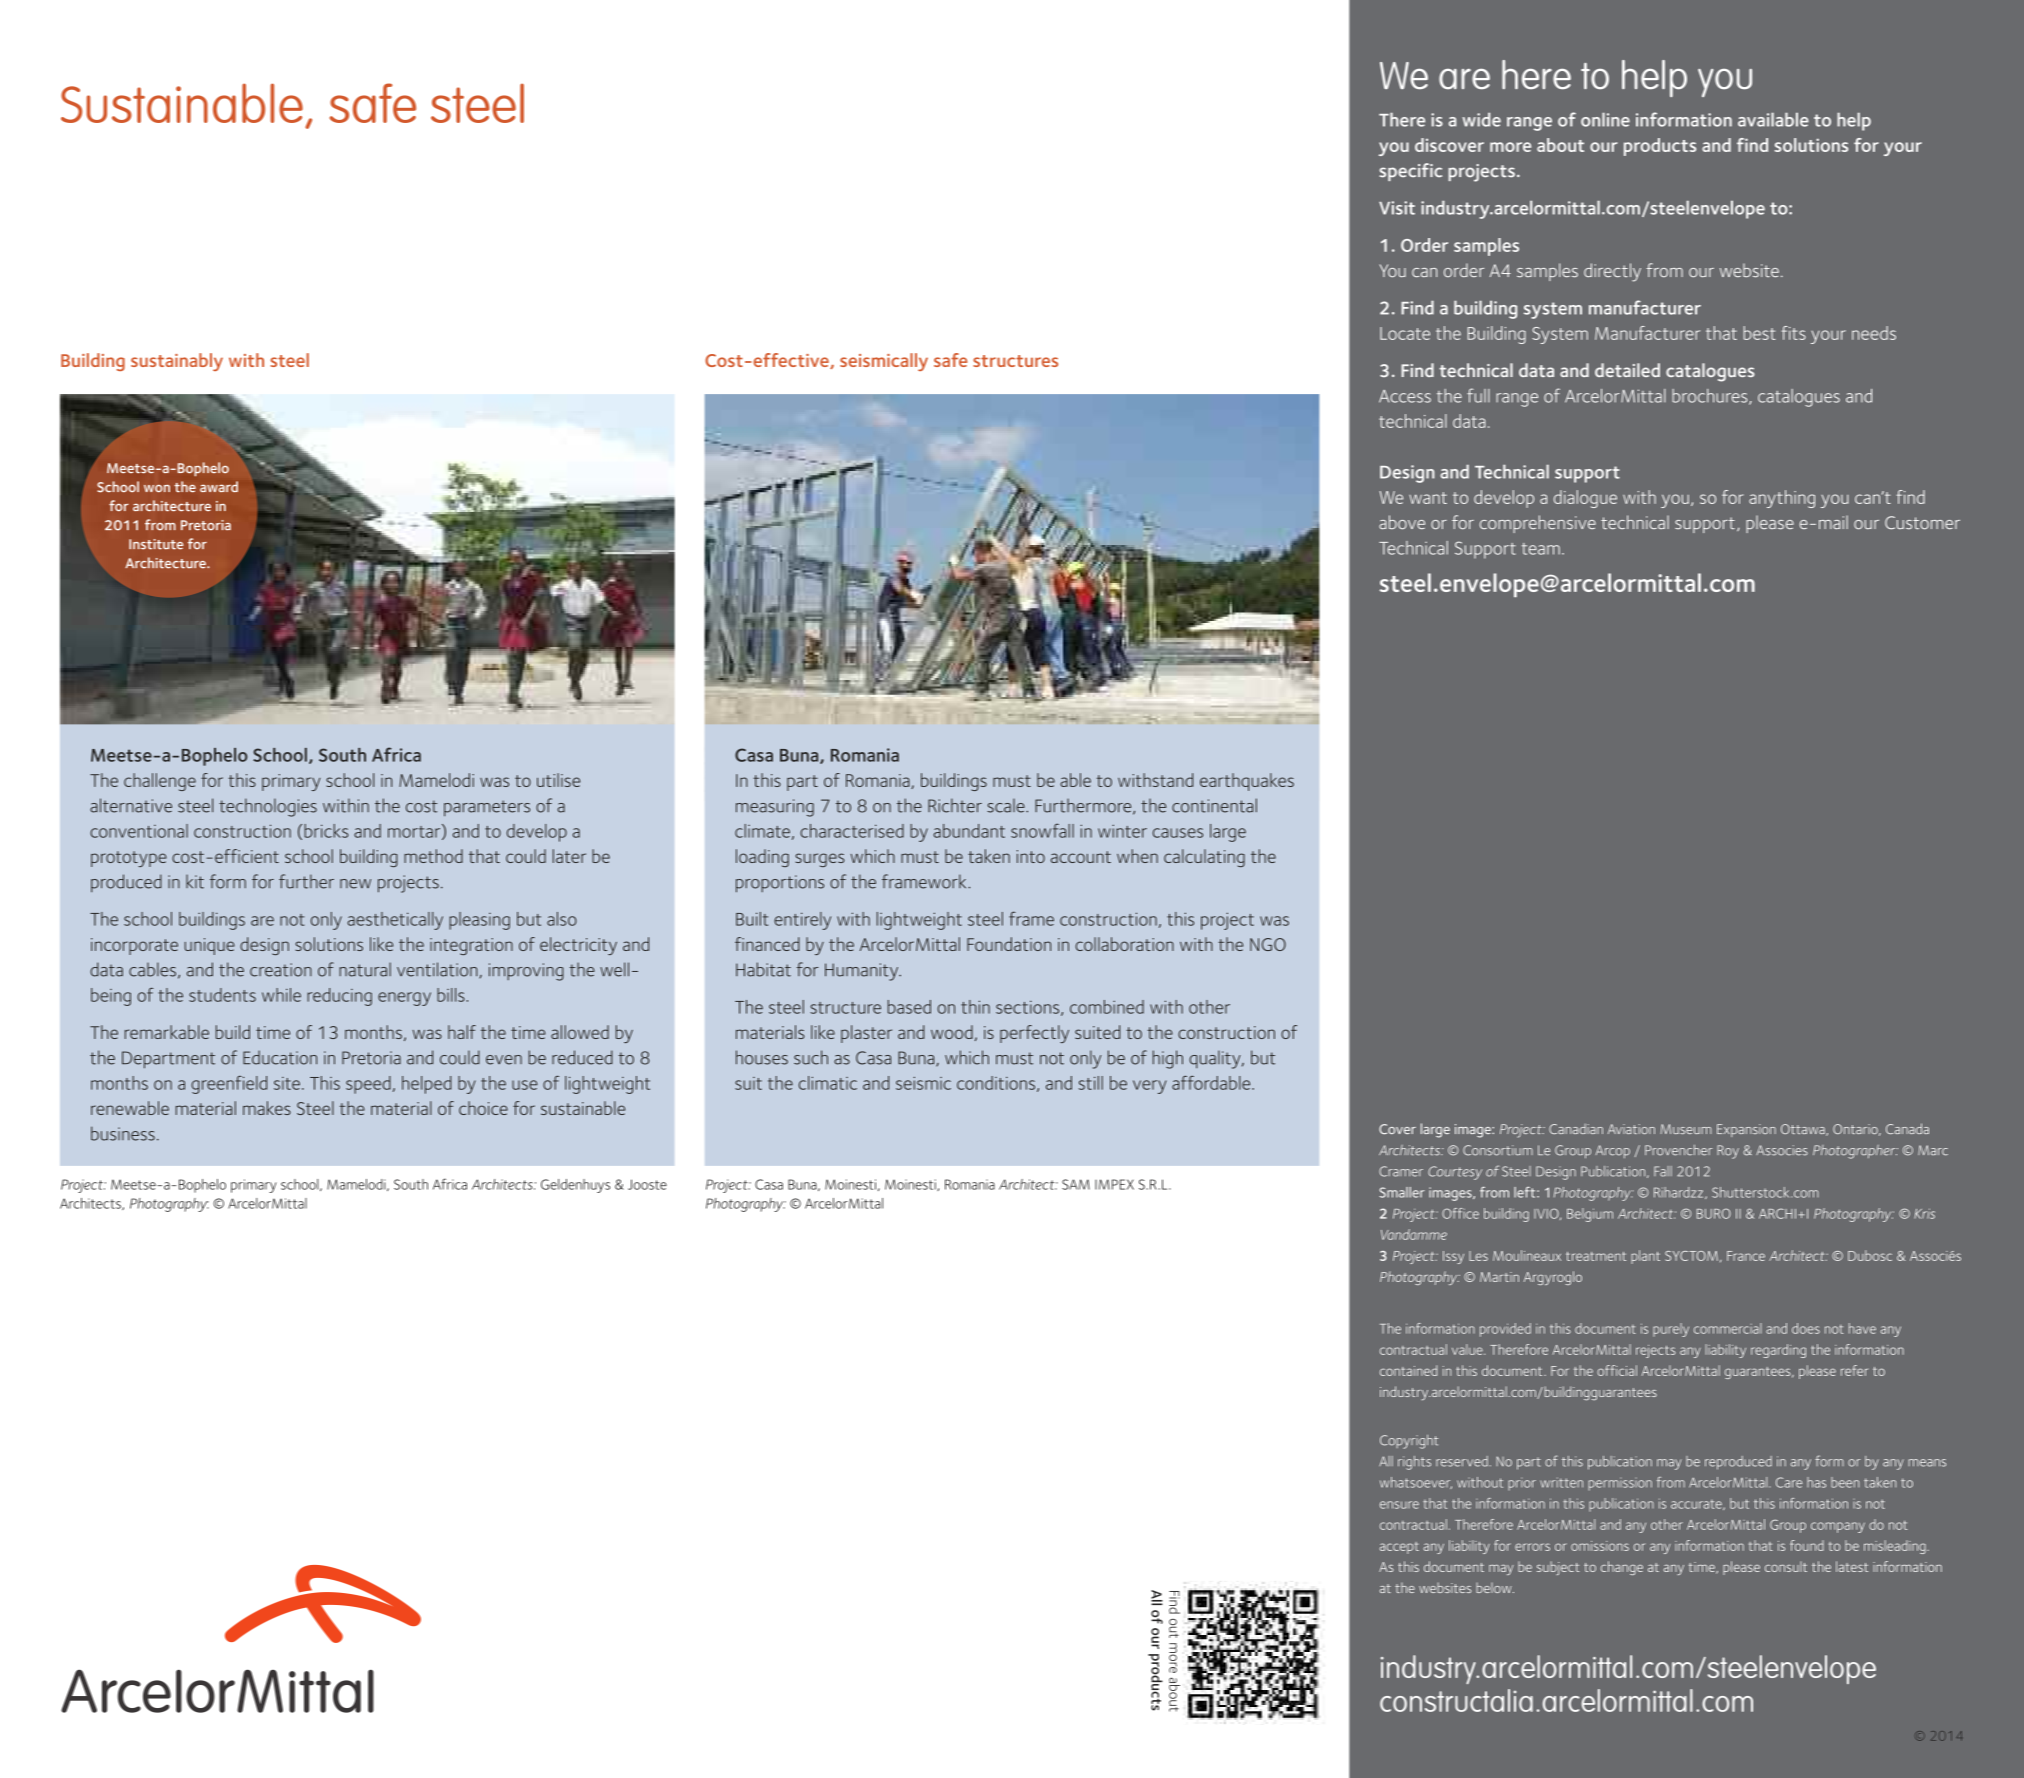  Describe the element at coordinates (1410, 172) in the image. I see `specific` at that location.
